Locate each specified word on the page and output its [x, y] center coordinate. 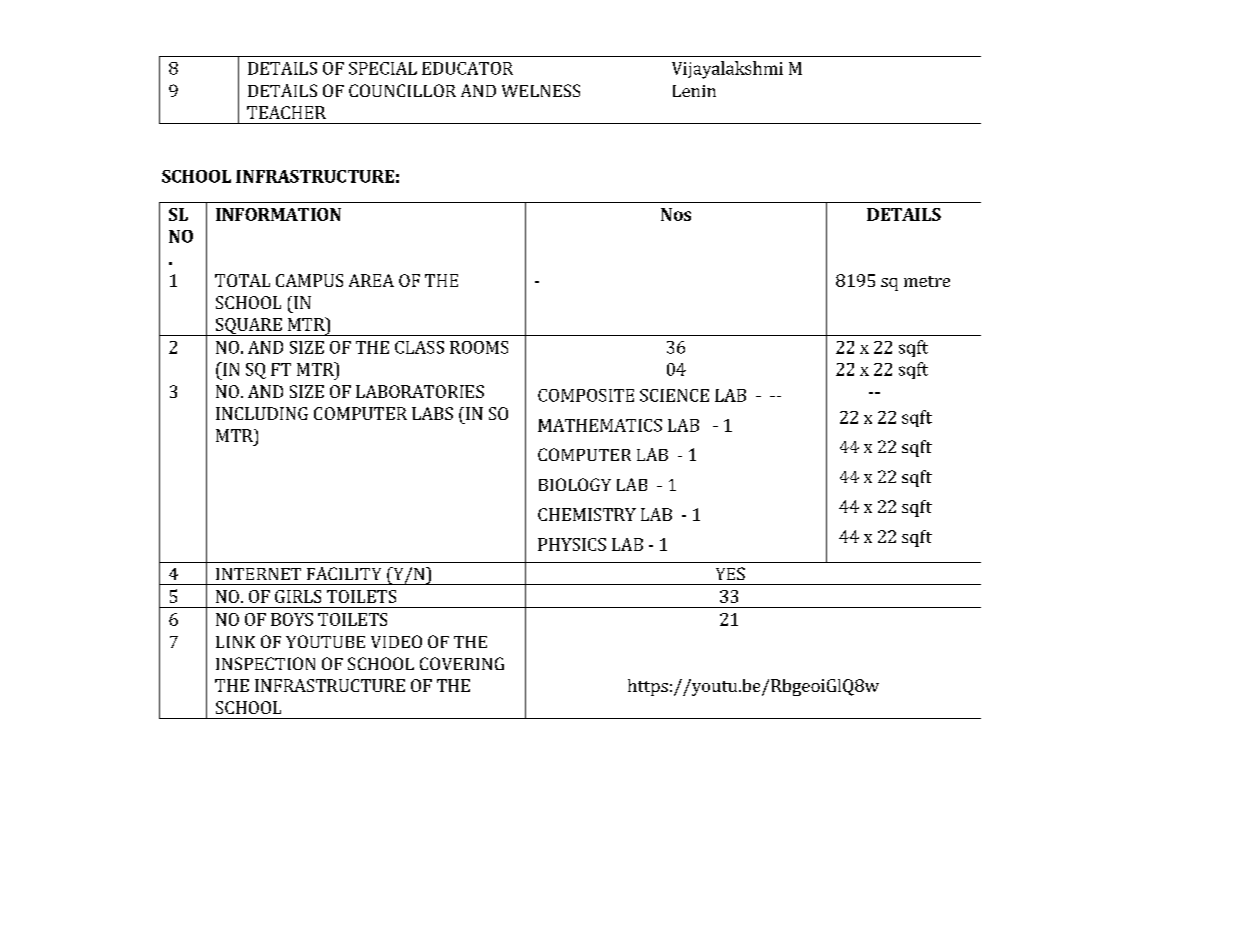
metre [927, 281]
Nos [676, 214]
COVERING [462, 663]
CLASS [419, 347]
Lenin [694, 91]
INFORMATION [278, 214]
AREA [371, 280]
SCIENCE [674, 395]
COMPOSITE [586, 395]
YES [730, 573]
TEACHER [286, 112]
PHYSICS [572, 544]
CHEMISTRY [587, 514]
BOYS [292, 619]
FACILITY [344, 573]
